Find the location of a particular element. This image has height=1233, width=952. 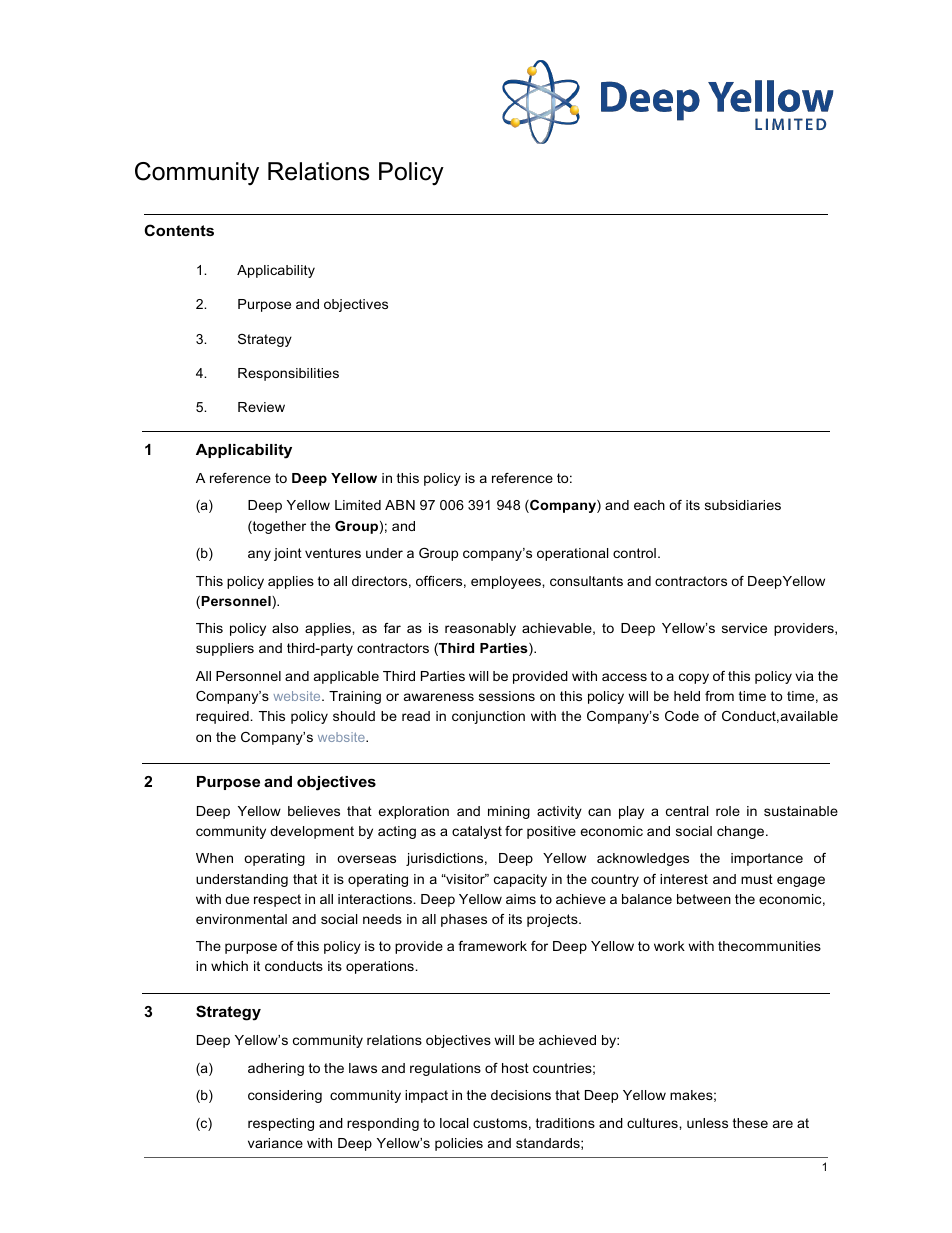

required is located at coordinates (223, 717).
